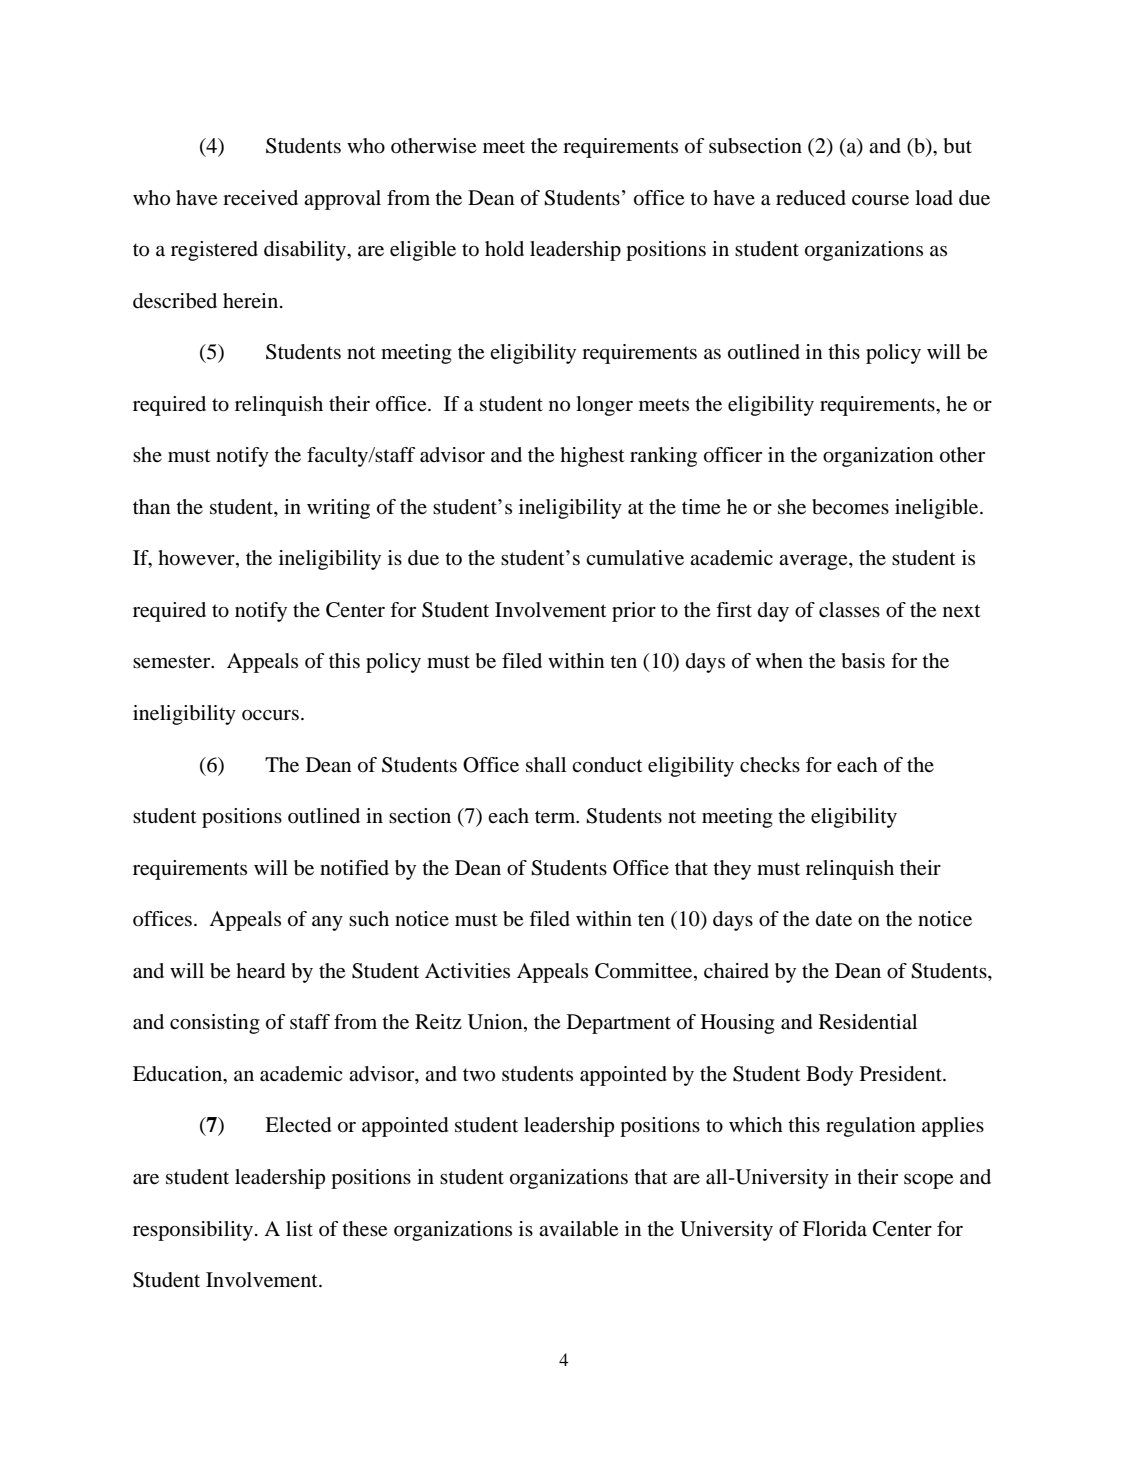 This screenshot has height=1459, width=1128. Describe the element at coordinates (834, 919) in the screenshot. I see `date` at that location.
